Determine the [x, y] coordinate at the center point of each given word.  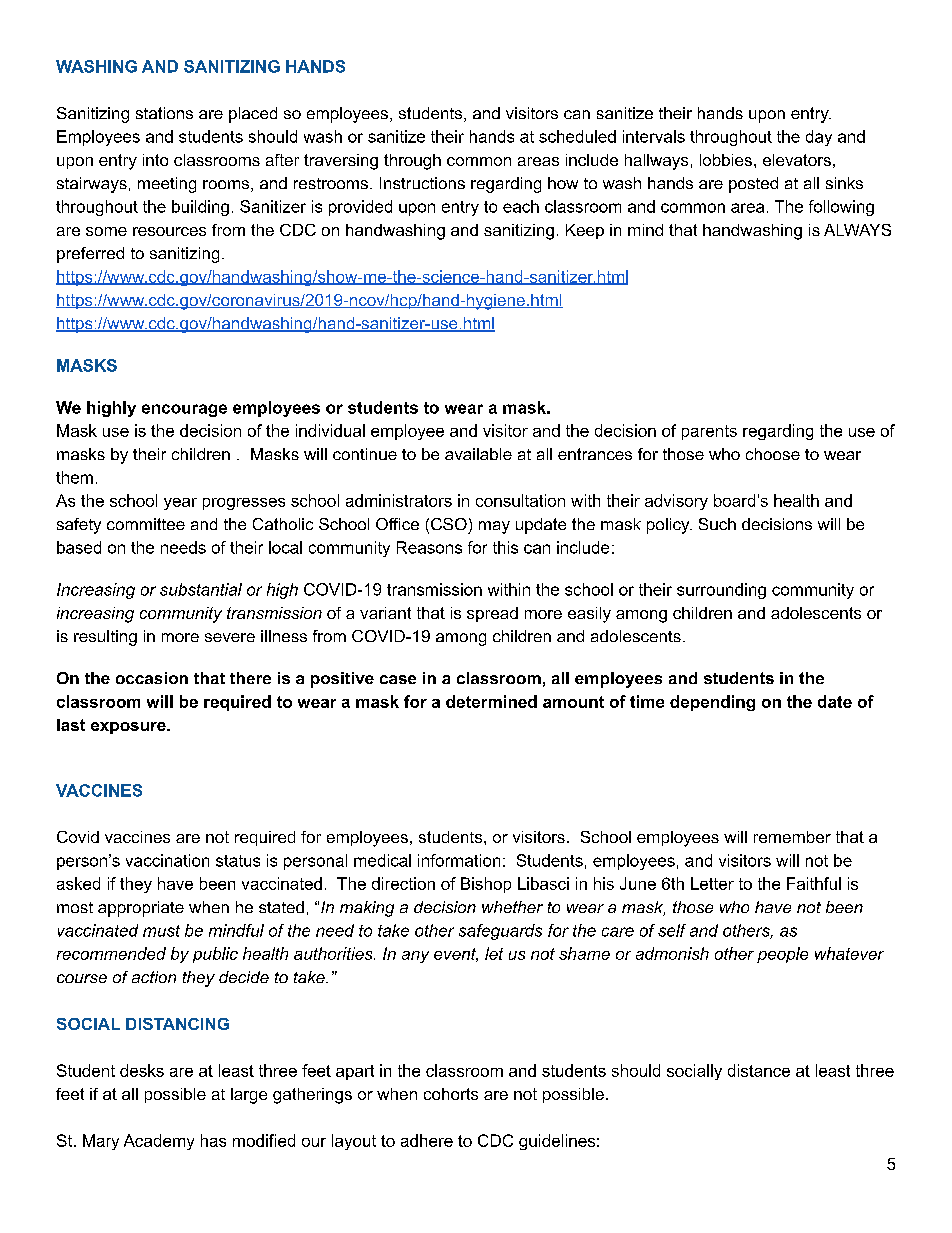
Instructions [422, 183]
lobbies [726, 160]
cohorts [451, 1094]
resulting [105, 638]
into [155, 160]
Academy [159, 1142]
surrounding [721, 591]
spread [492, 614]
